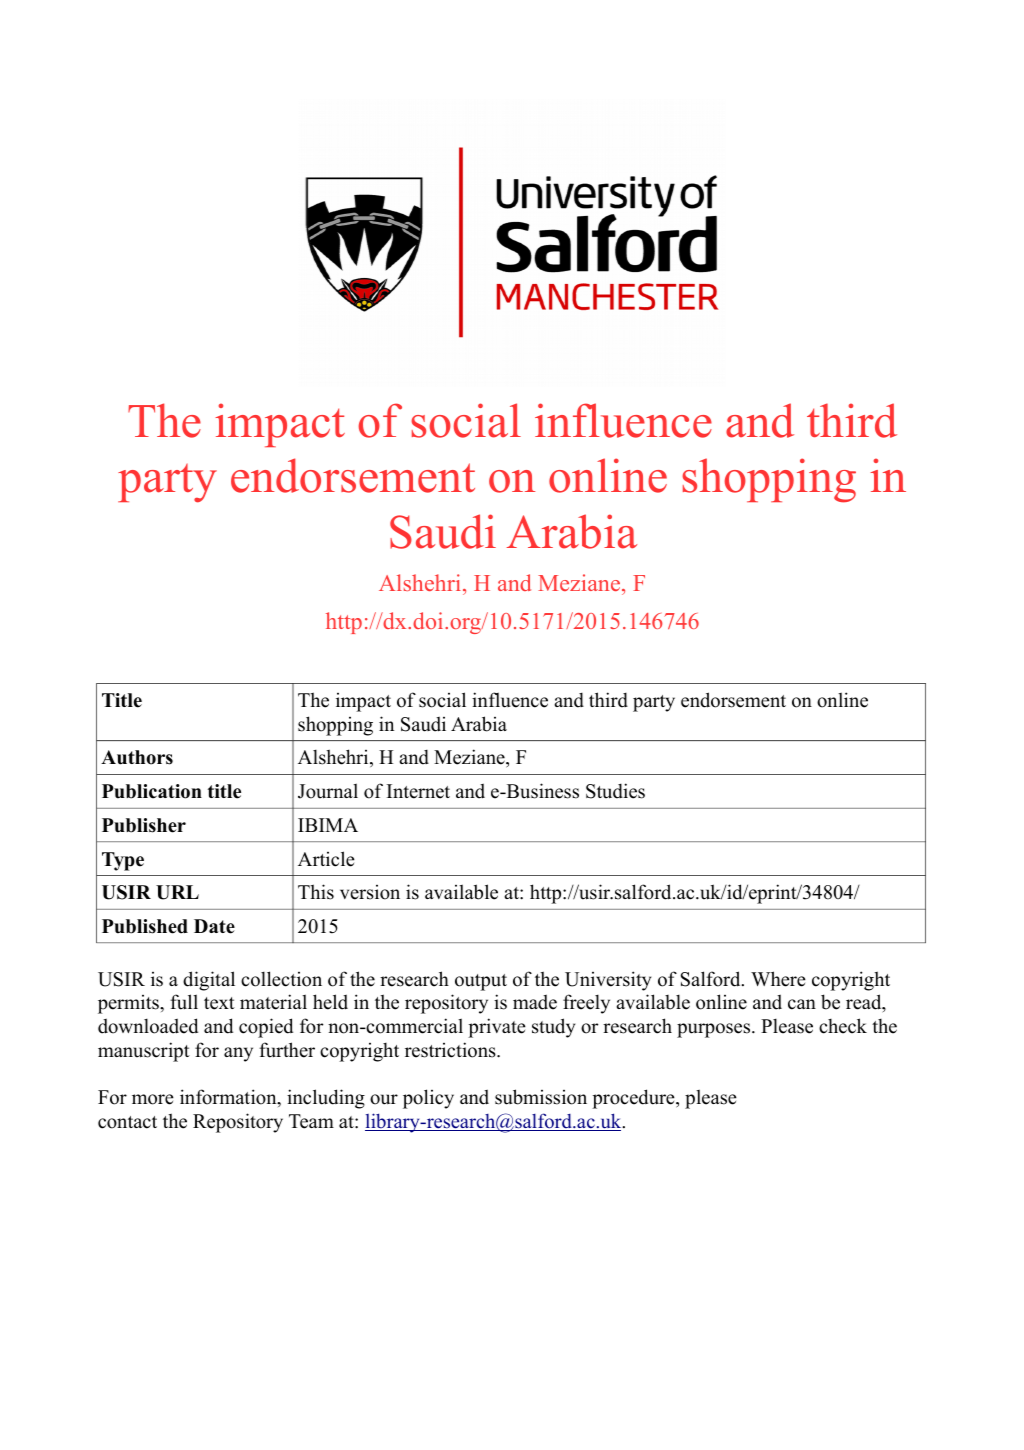  Describe the element at coordinates (778, 979) in the screenshot. I see `Where` at that location.
